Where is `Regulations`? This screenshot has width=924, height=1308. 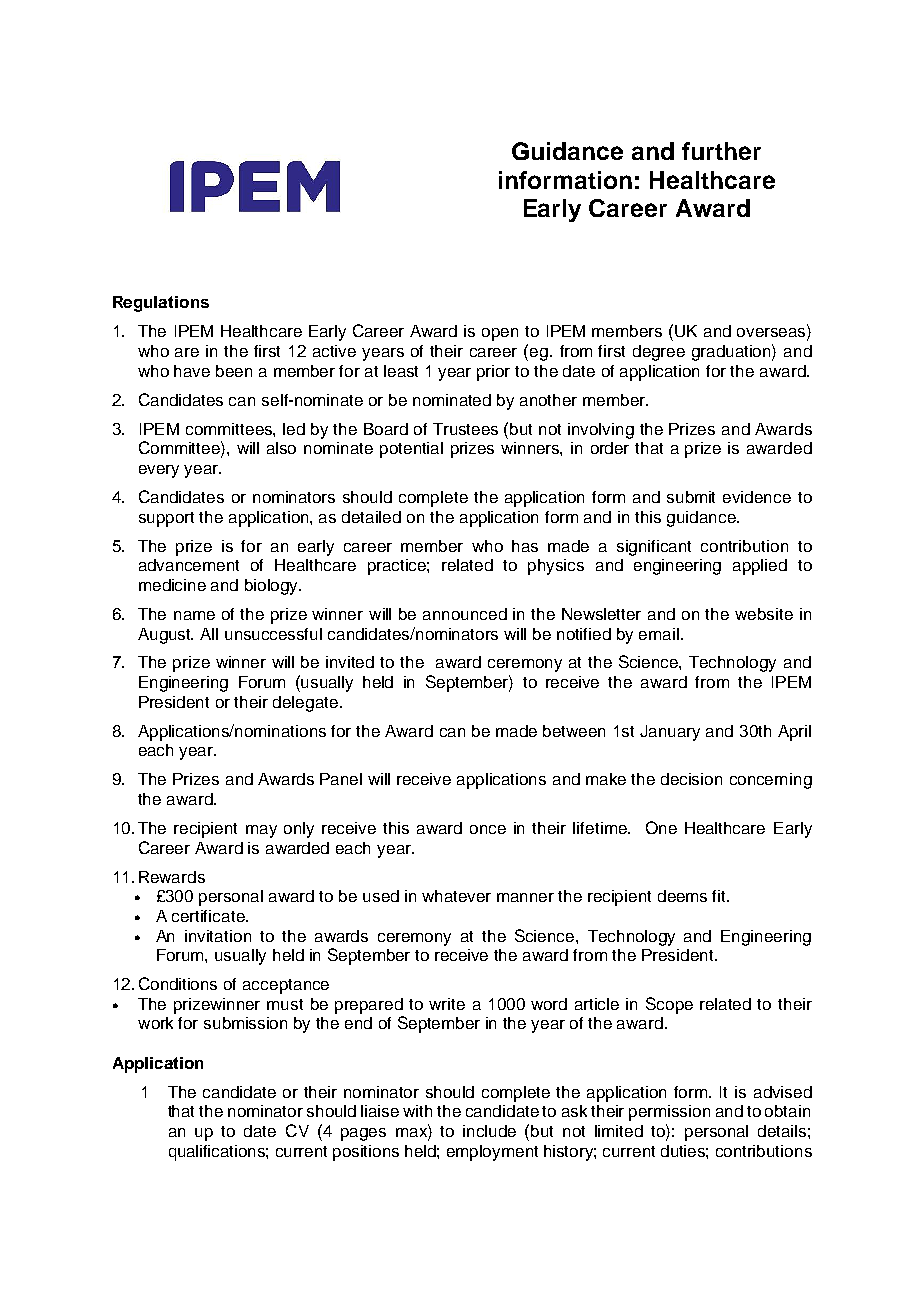 Regulations is located at coordinates (161, 304).
